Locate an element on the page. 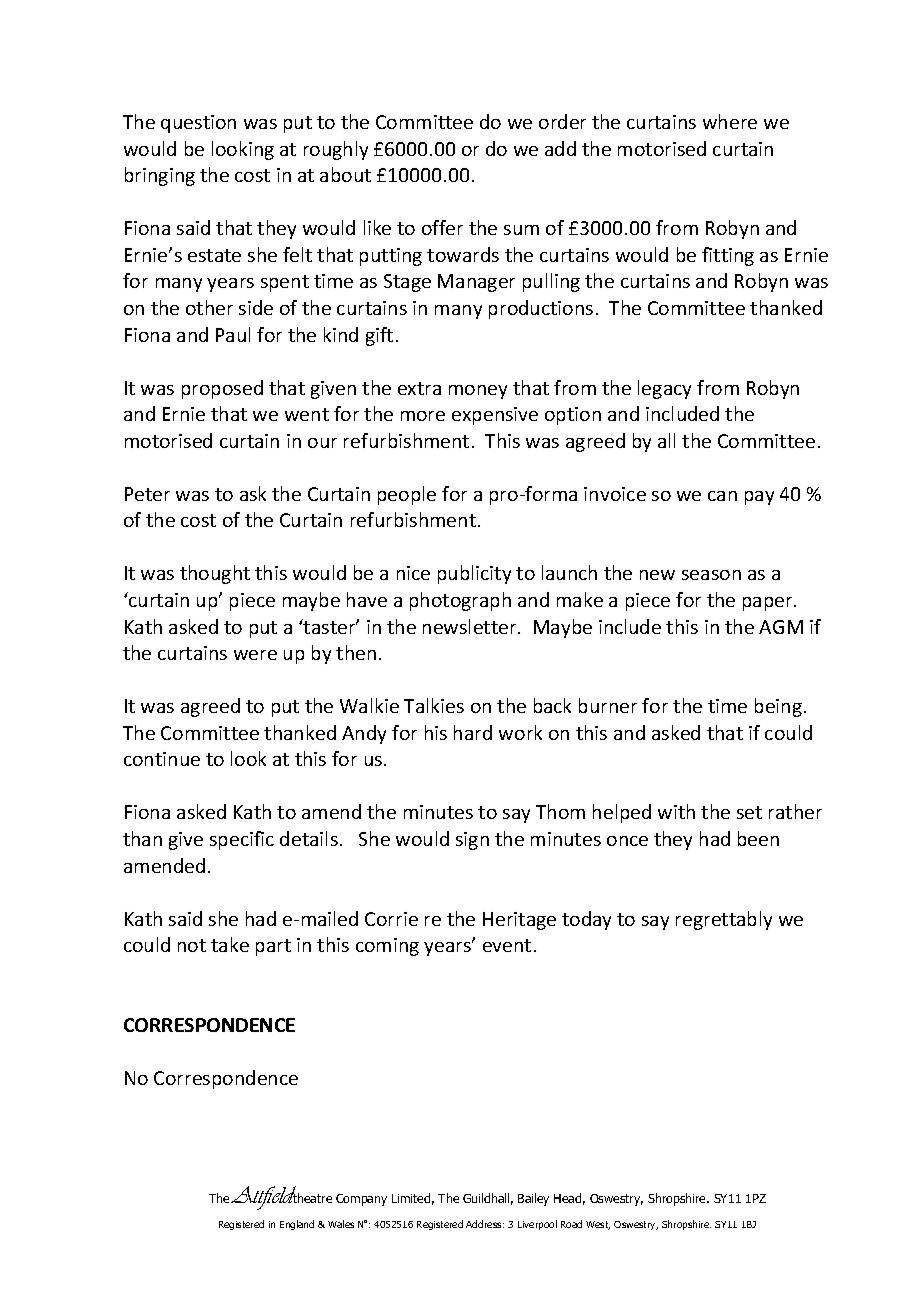 This page has width=924, height=1308. Peter is located at coordinates (147, 494).
